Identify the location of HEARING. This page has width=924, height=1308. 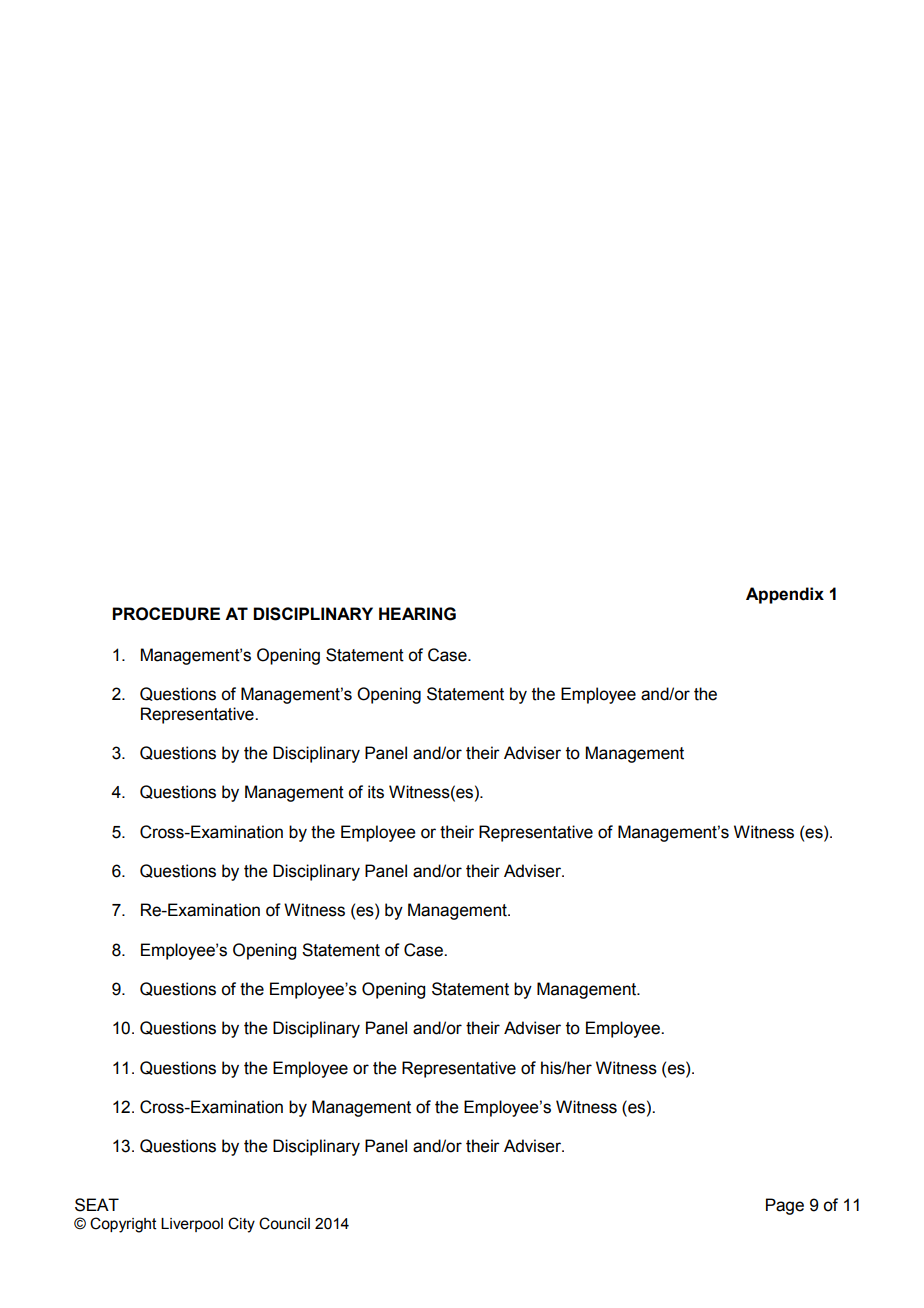
(417, 614).
